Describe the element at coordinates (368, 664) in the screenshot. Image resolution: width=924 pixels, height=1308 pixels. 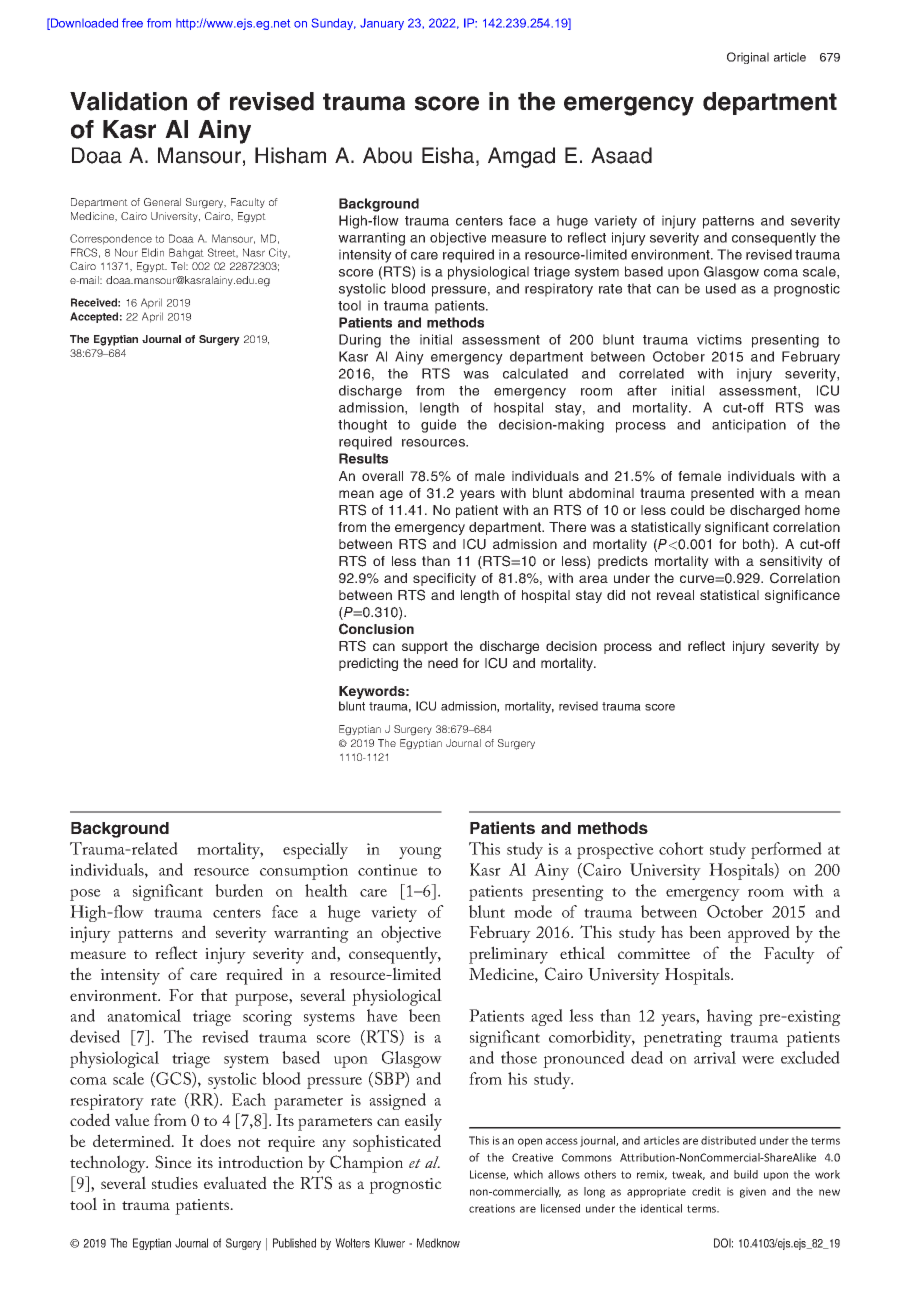
I see `predicting` at that location.
